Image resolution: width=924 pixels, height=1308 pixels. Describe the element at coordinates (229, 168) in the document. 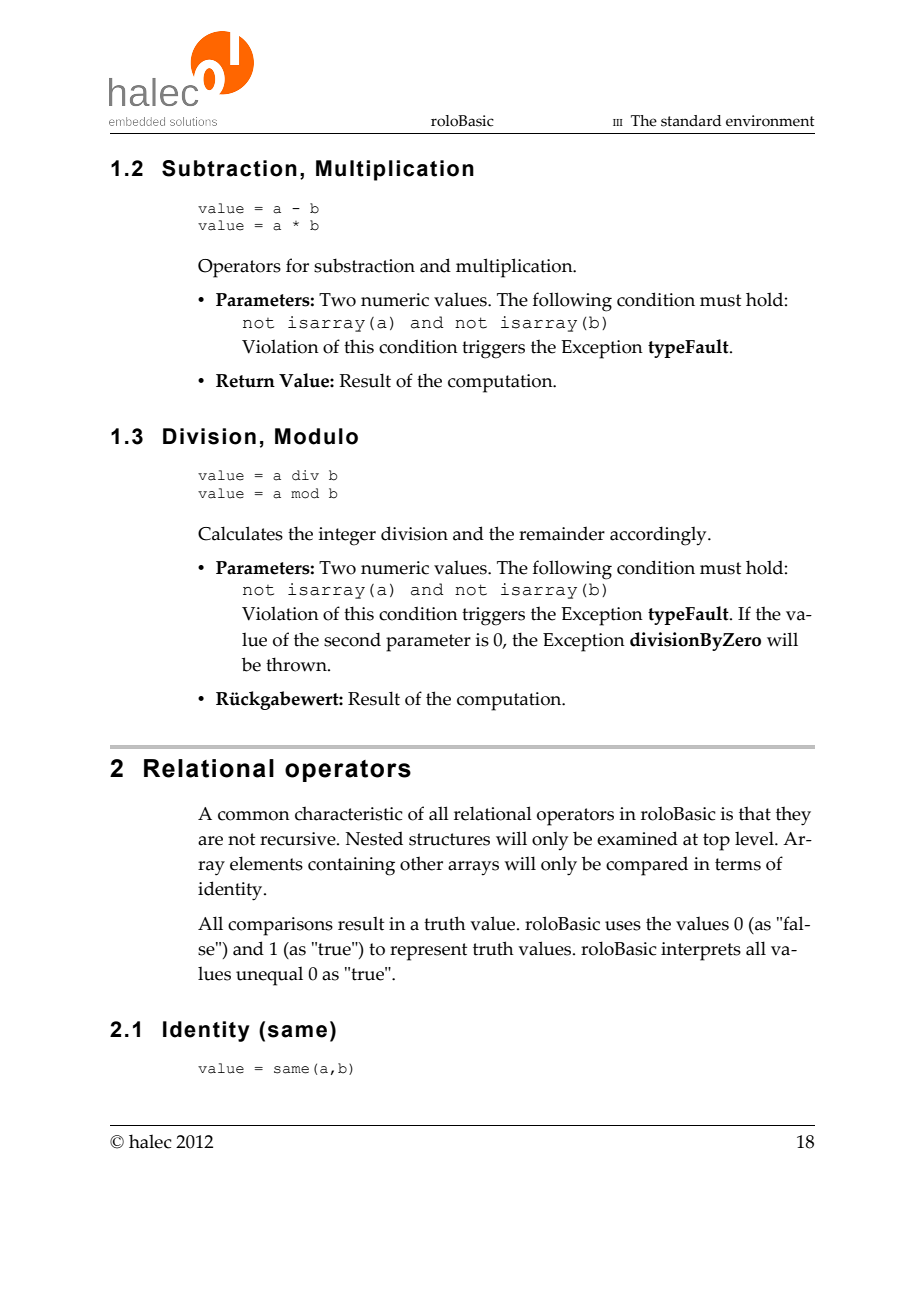

I see `Subtraction` at that location.
